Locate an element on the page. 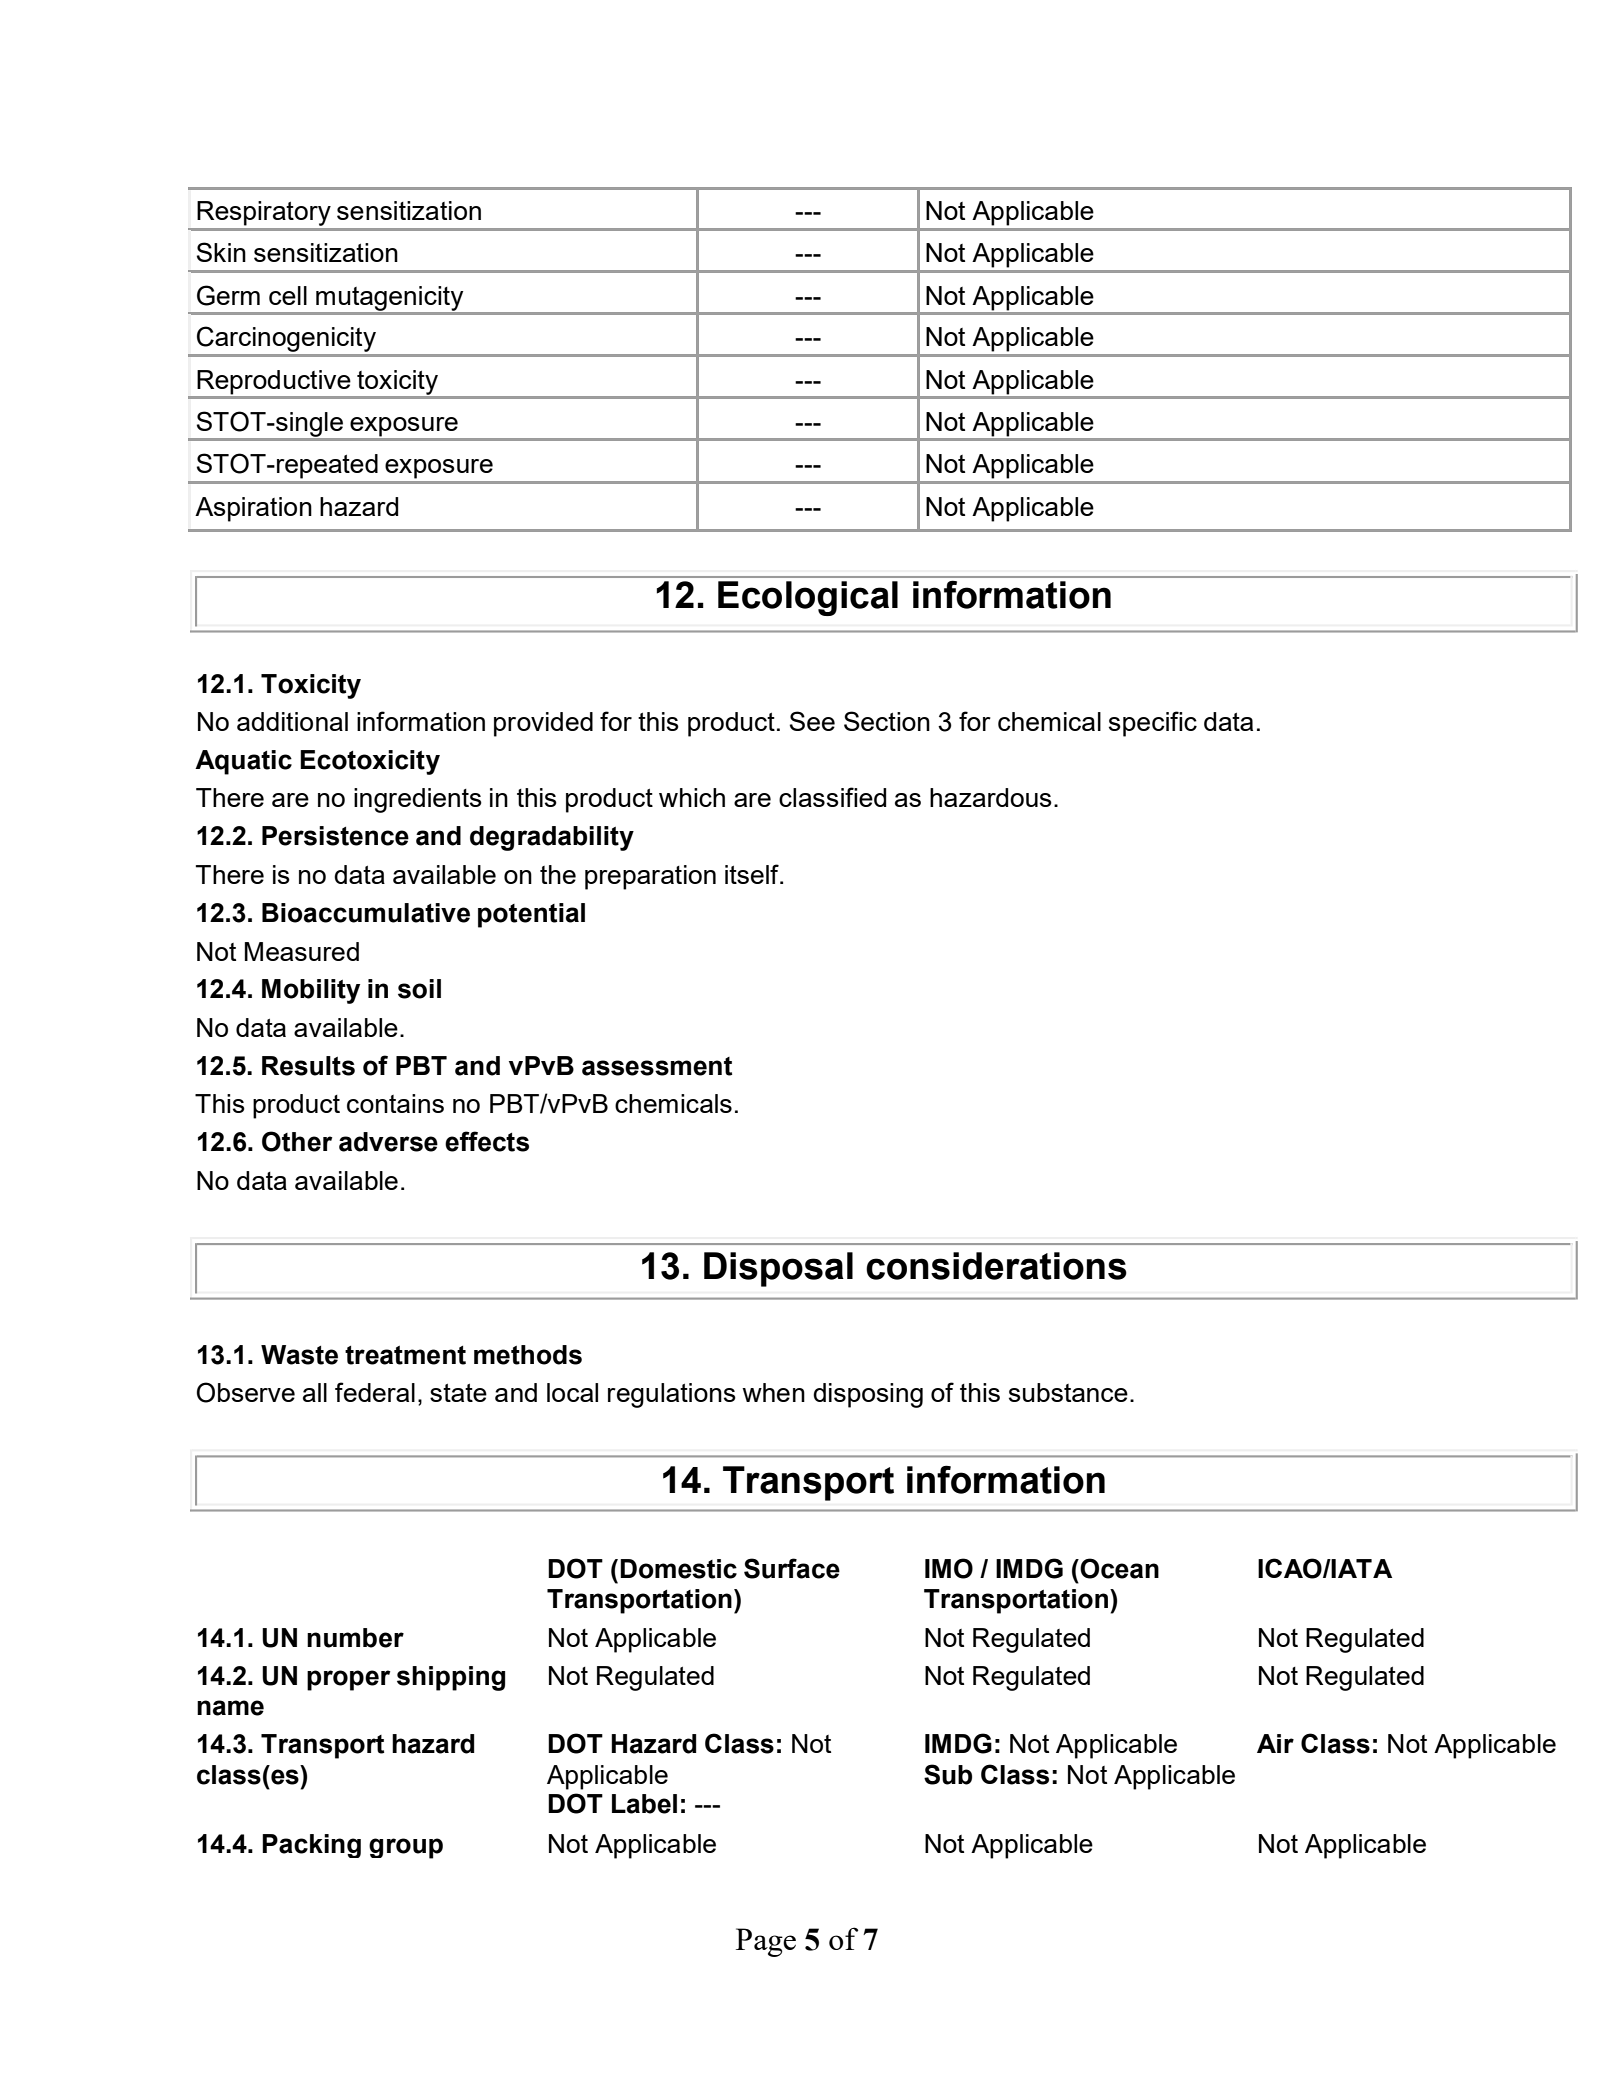 The width and height of the document is (1615, 2090). Packing is located at coordinates (311, 1846).
